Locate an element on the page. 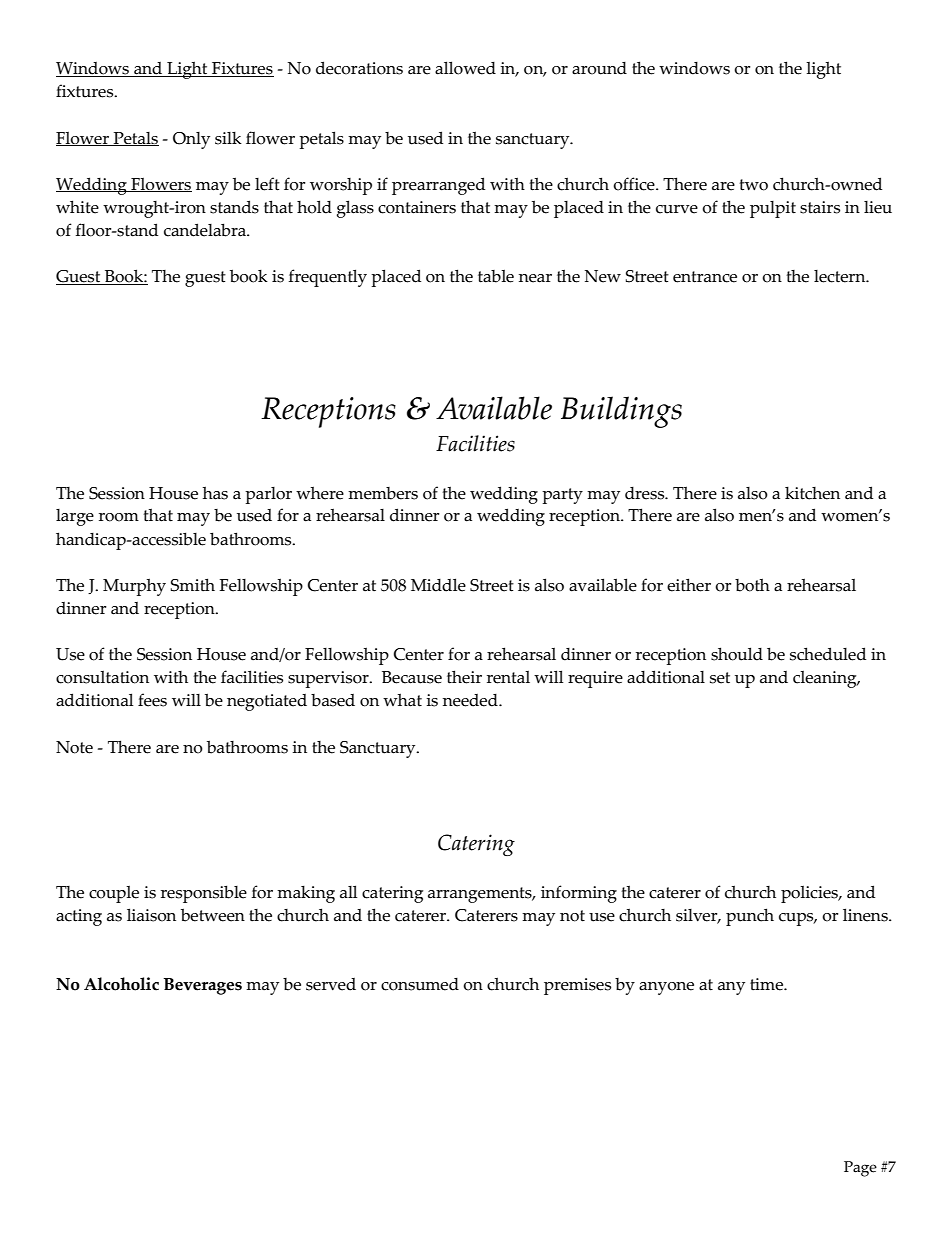 The width and height of the image is (952, 1233). Page is located at coordinates (860, 1169).
